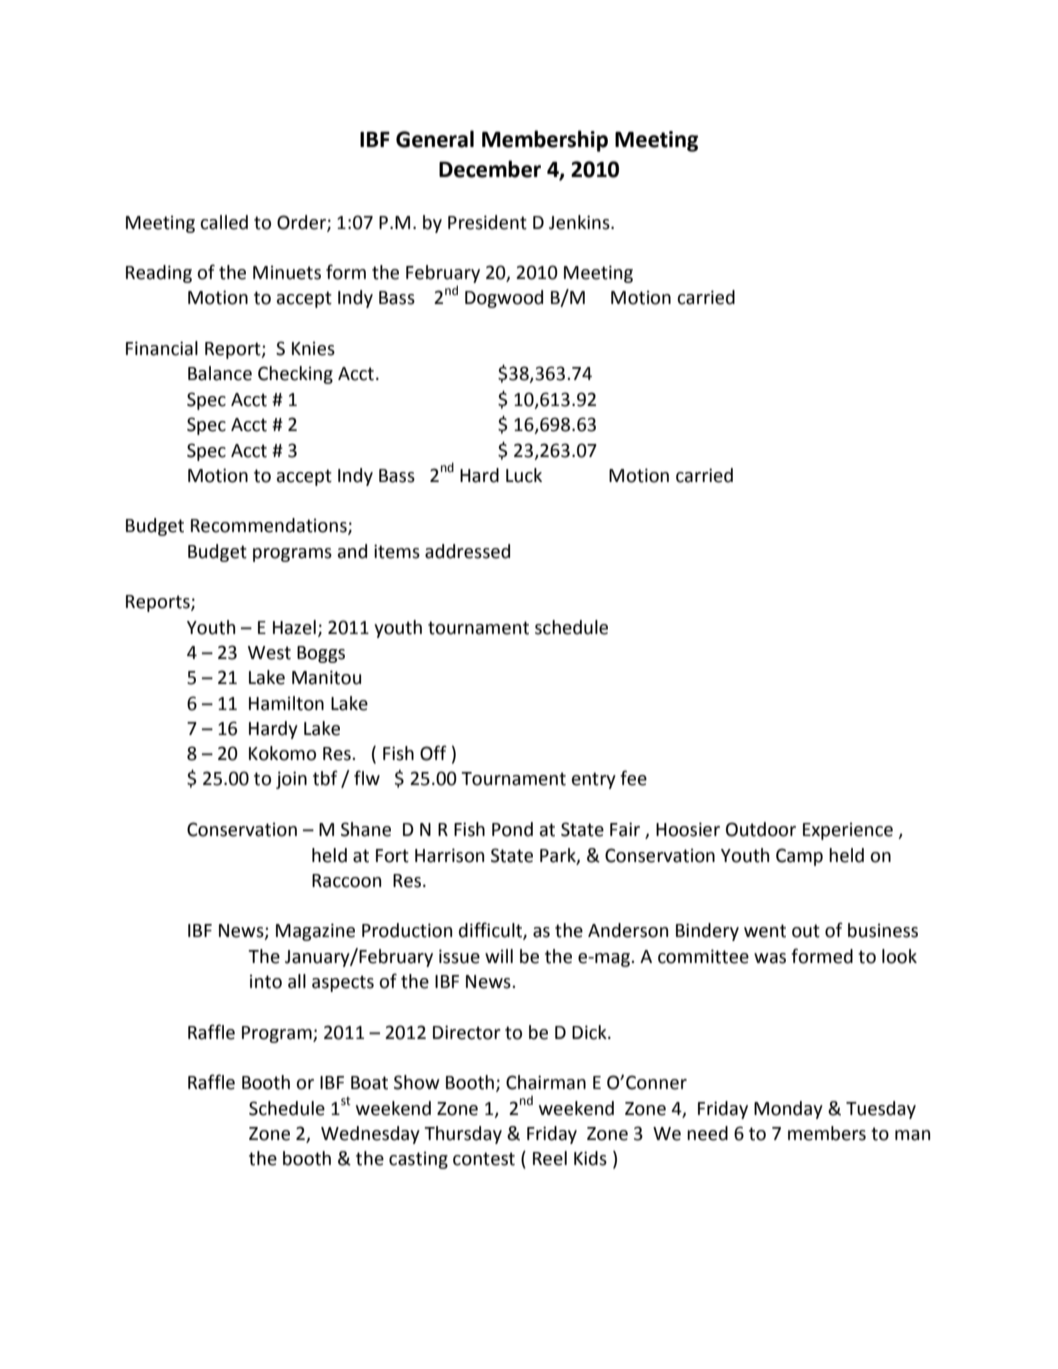 Image resolution: width=1058 pixels, height=1369 pixels. I want to click on Reel, so click(550, 1158).
